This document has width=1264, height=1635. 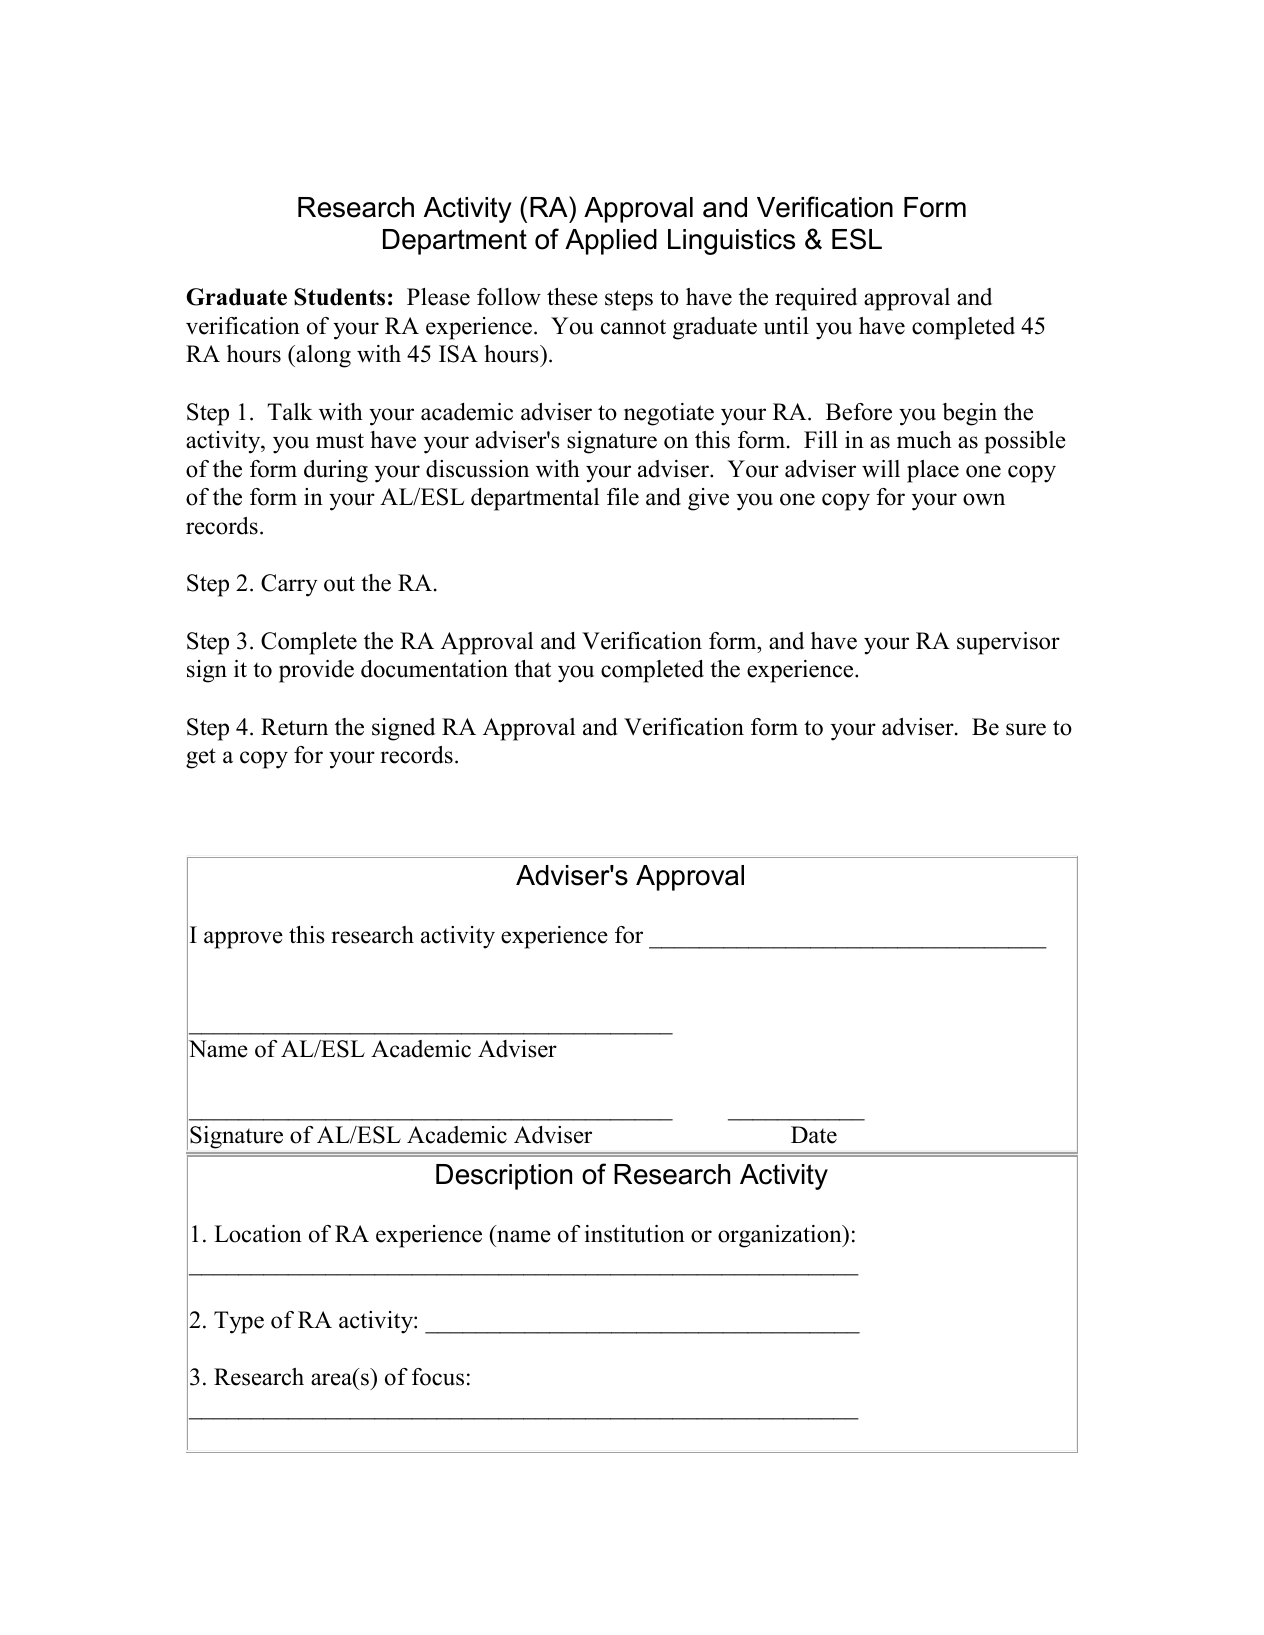 What do you see at coordinates (243, 940) in the document?
I see `approve` at bounding box center [243, 940].
